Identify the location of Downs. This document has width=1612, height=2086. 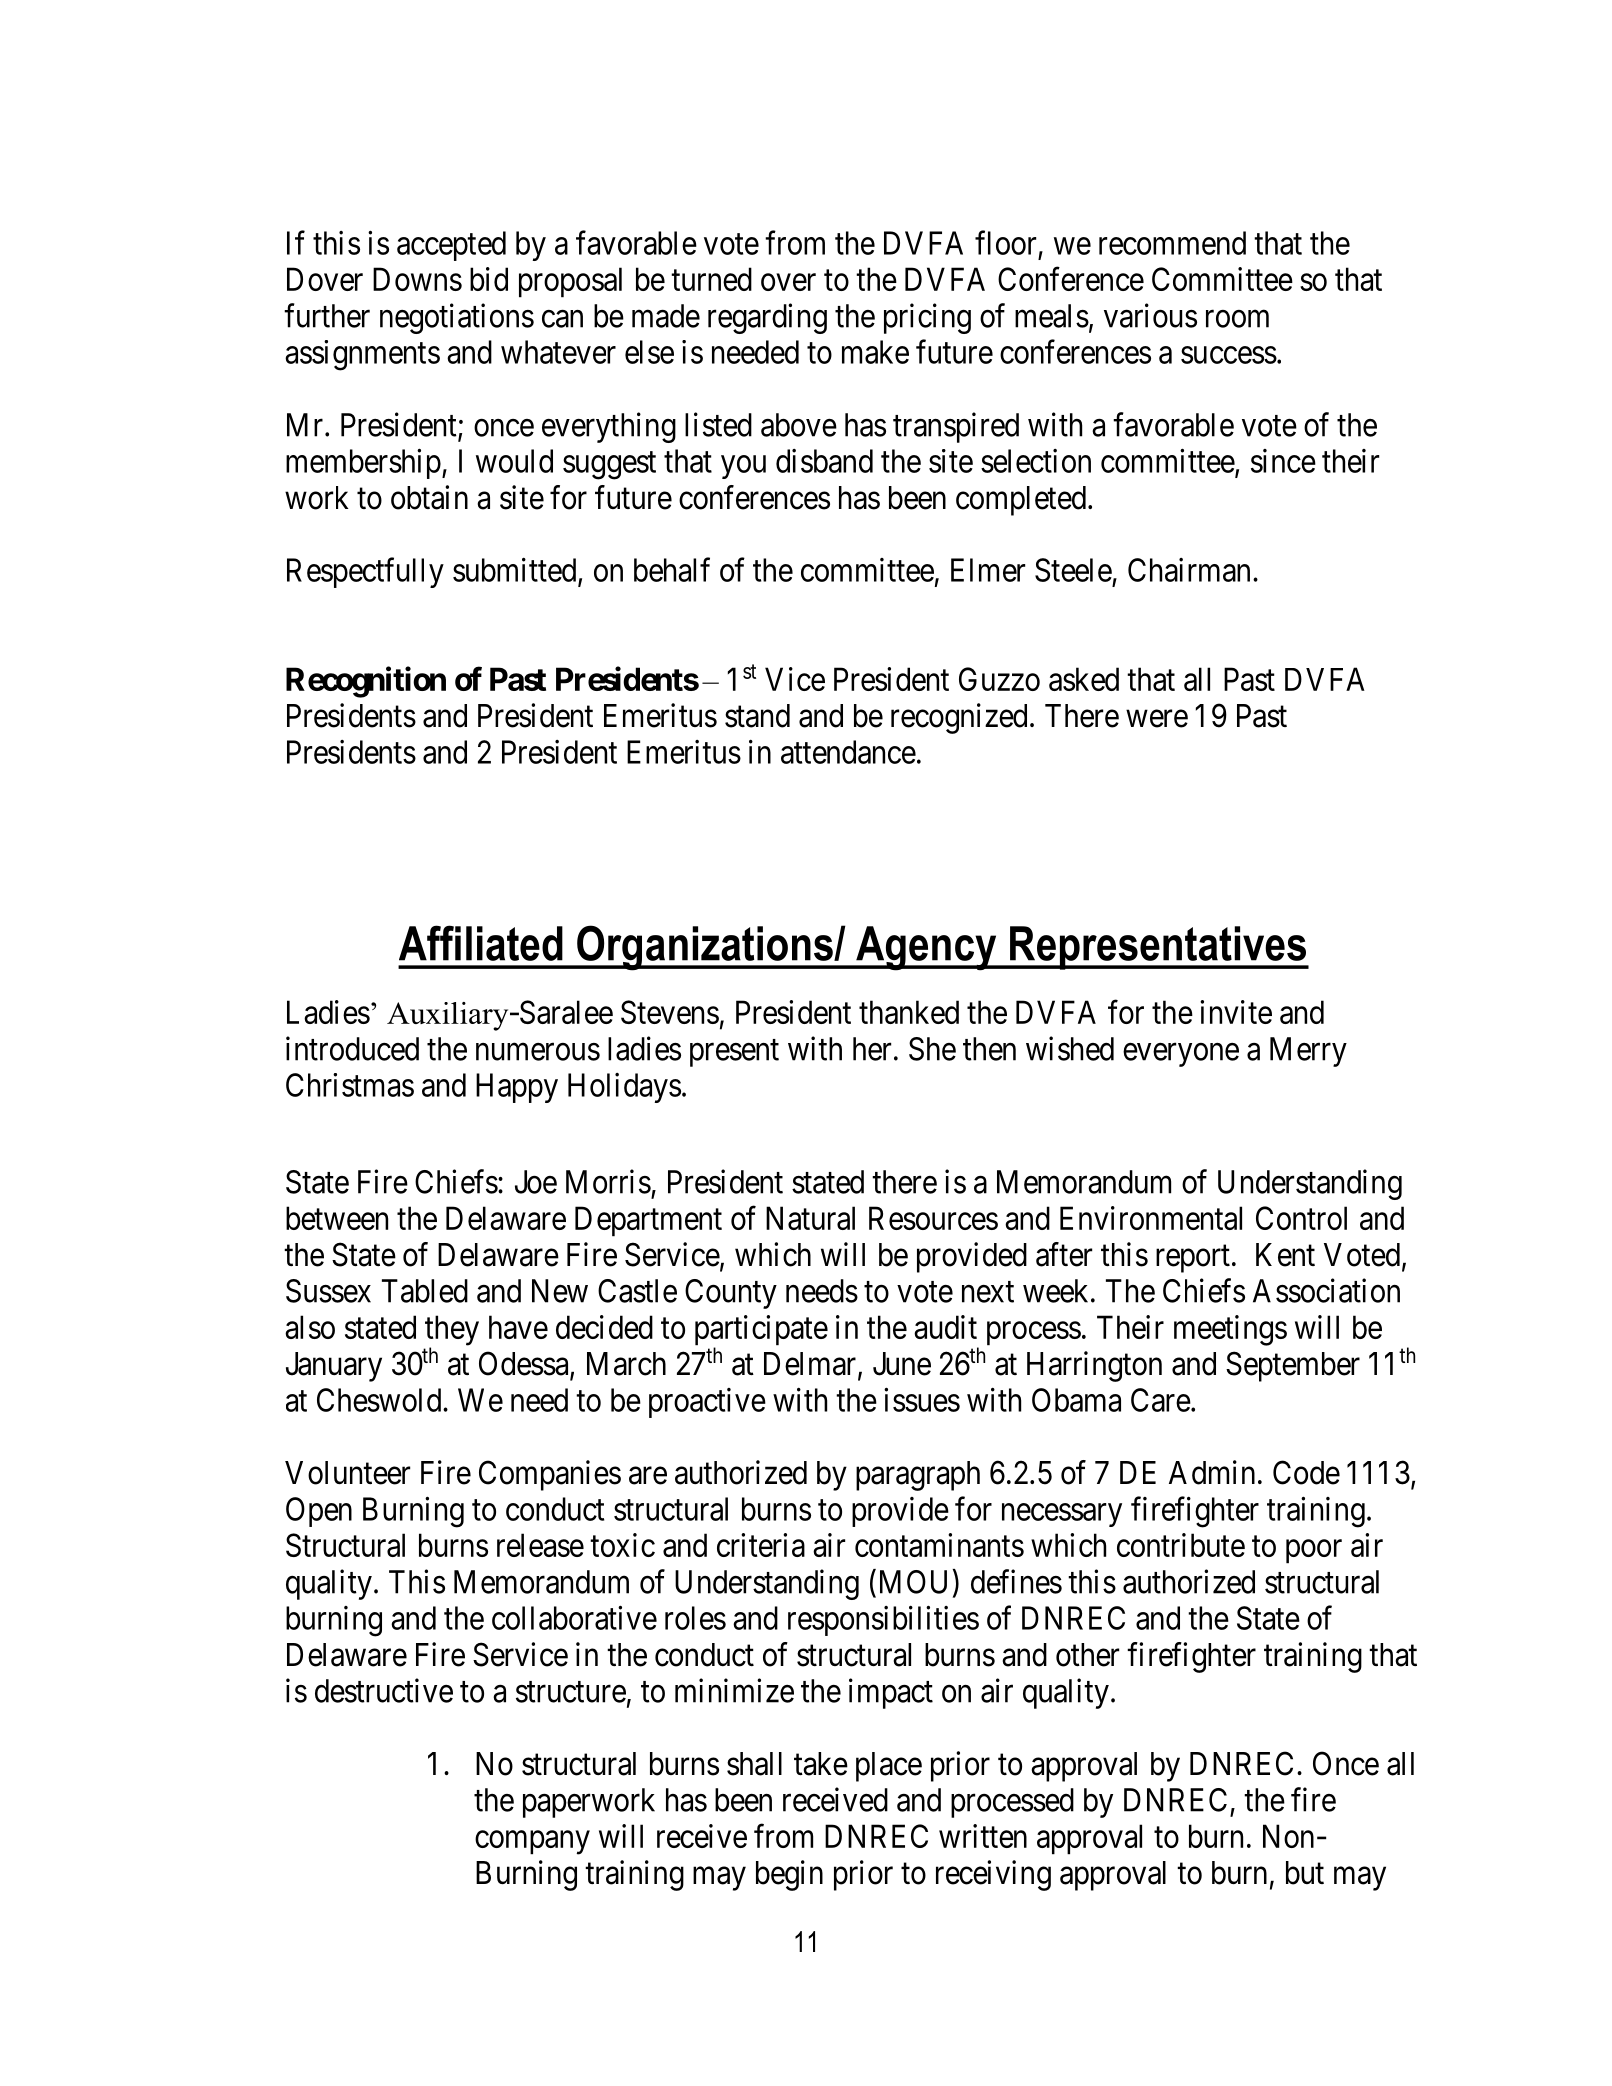
(417, 279).
